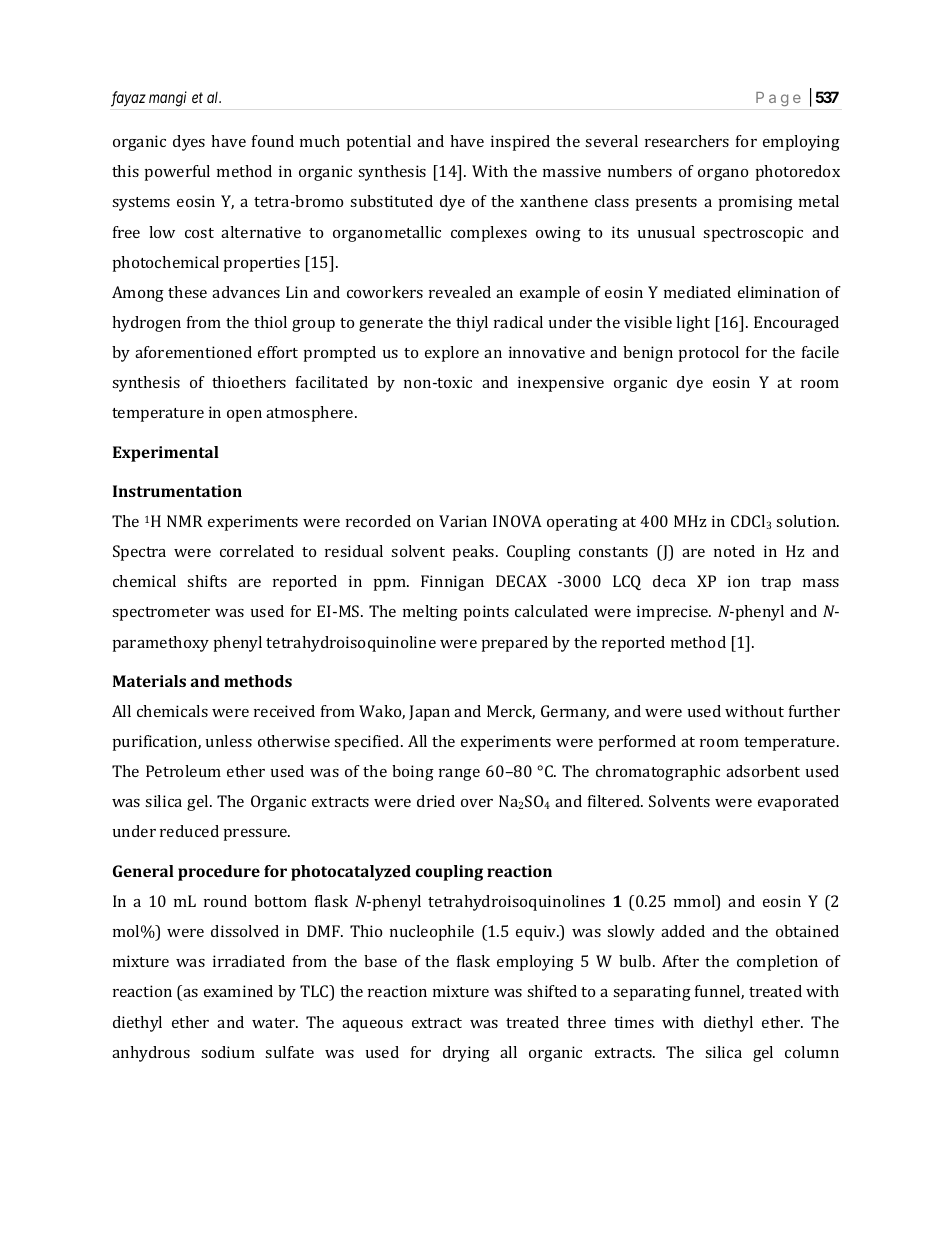 This image has height=1233, width=952. Describe the element at coordinates (763, 771) in the image. I see `adsorbent` at that location.
